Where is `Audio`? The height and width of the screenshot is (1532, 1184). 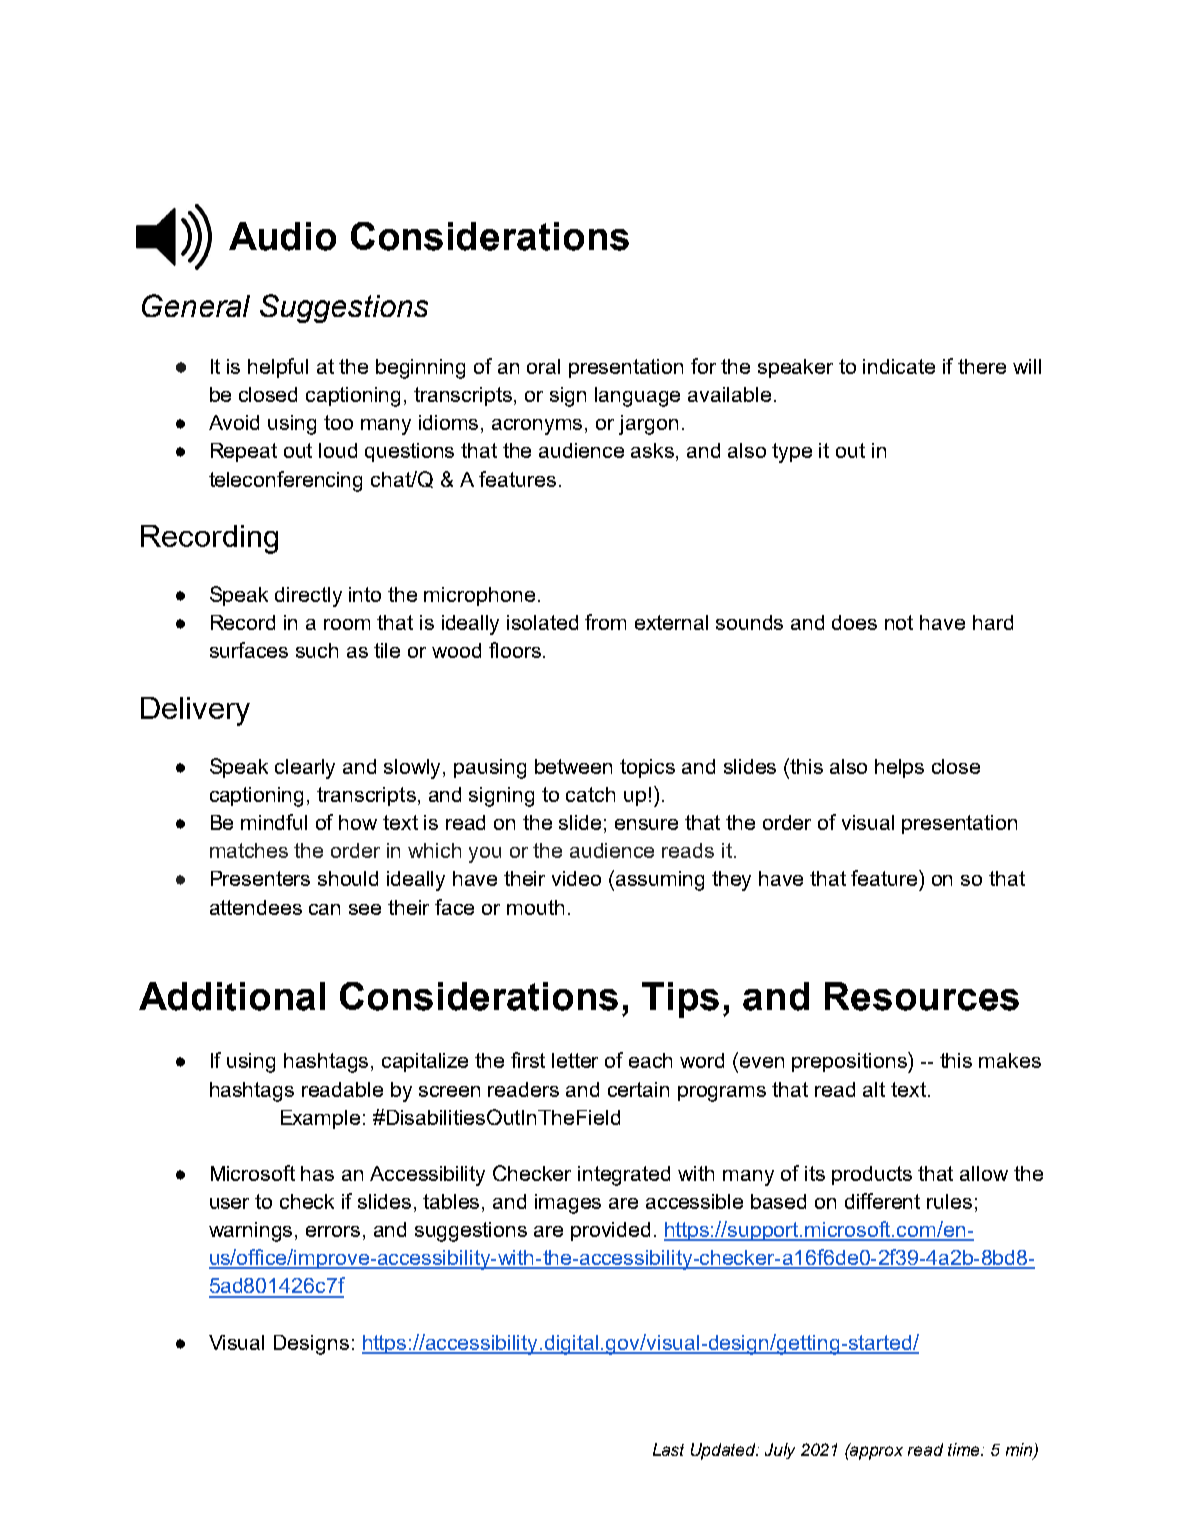
Audio is located at coordinates (282, 236).
